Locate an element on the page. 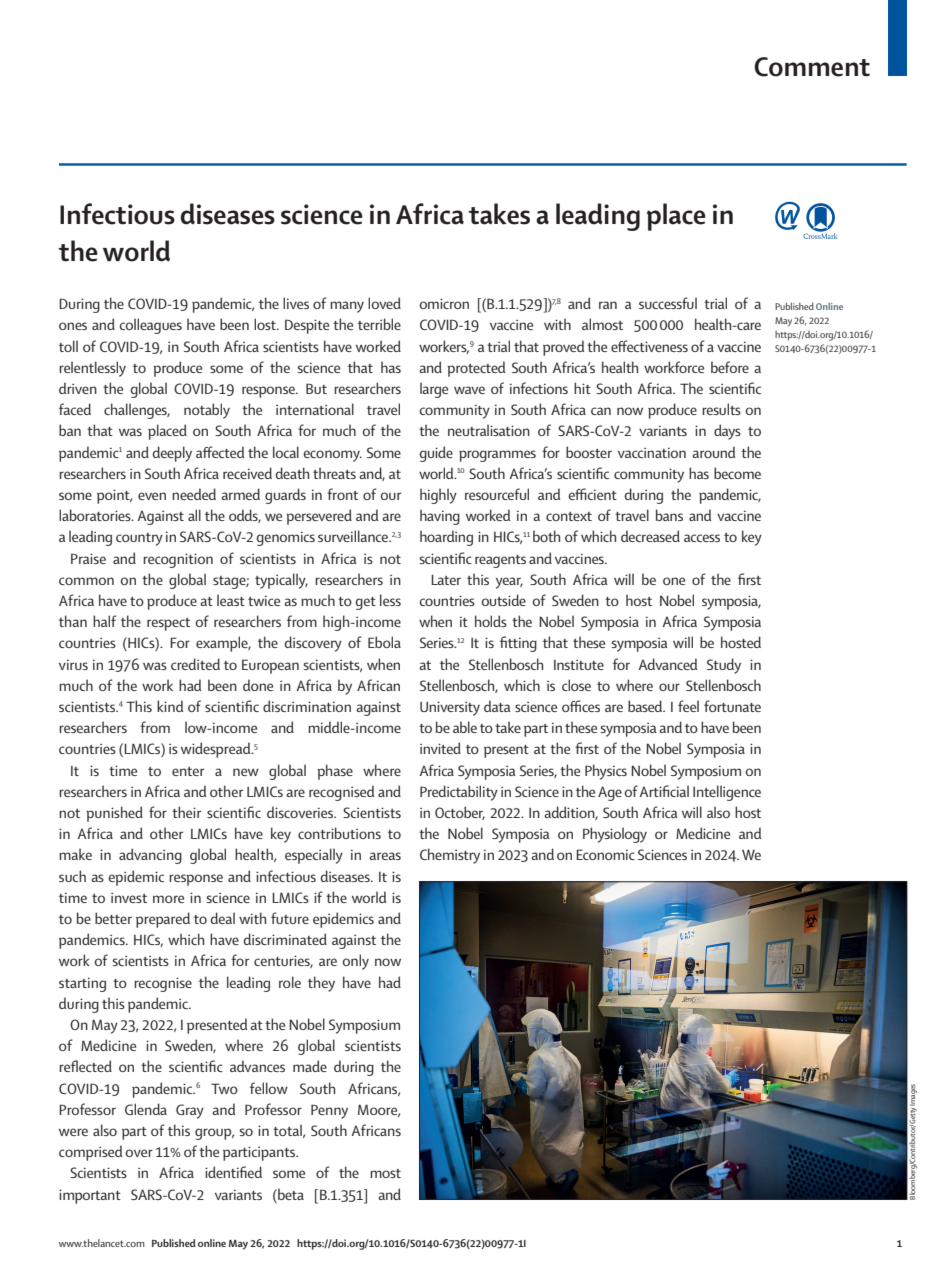 Image resolution: width=952 pixels, height=1279 pixels. Study is located at coordinates (724, 666).
